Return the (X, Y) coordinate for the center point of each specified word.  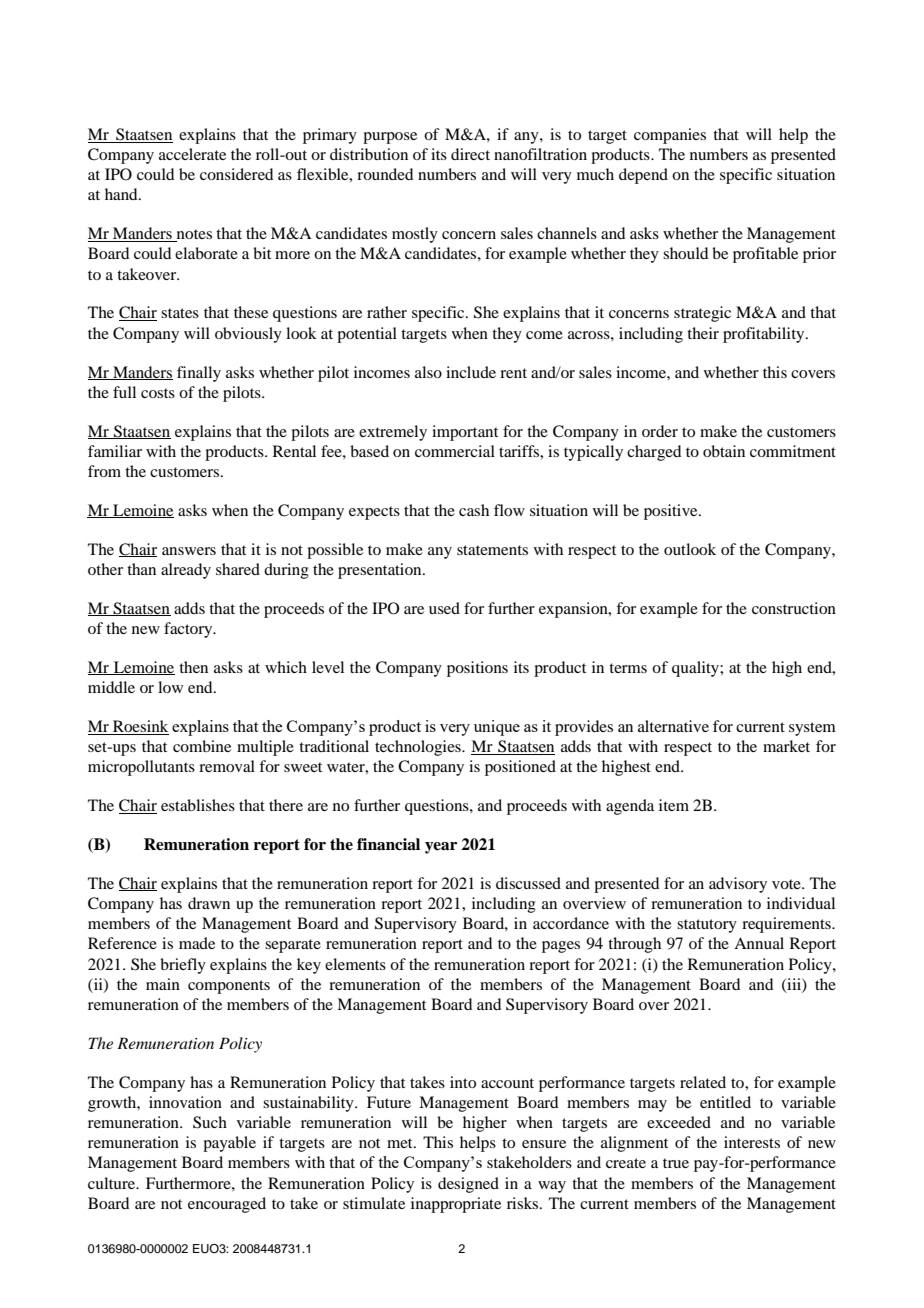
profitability (765, 335)
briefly (183, 966)
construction (794, 608)
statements (492, 550)
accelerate (192, 154)
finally (199, 374)
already (186, 571)
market (786, 746)
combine (202, 746)
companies (670, 136)
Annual (759, 943)
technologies (419, 748)
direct (470, 154)
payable (229, 1144)
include (471, 372)
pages (561, 947)
